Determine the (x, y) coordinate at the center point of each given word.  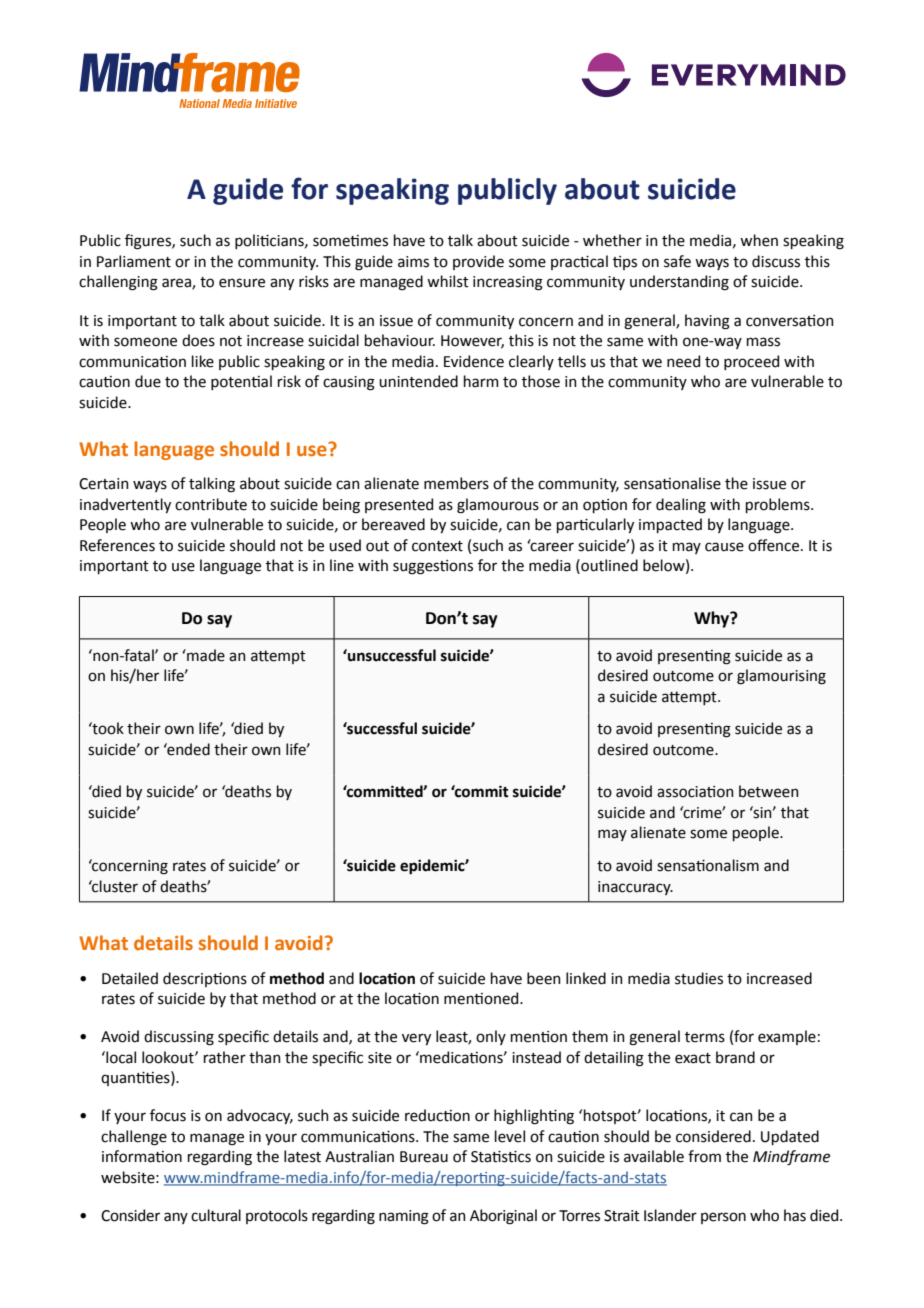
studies (699, 978)
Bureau (424, 1157)
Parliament (134, 261)
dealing (681, 506)
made (205, 655)
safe (677, 261)
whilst (448, 281)
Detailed (130, 978)
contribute (211, 504)
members (456, 483)
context (437, 546)
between (769, 791)
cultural (216, 1215)
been (544, 978)
